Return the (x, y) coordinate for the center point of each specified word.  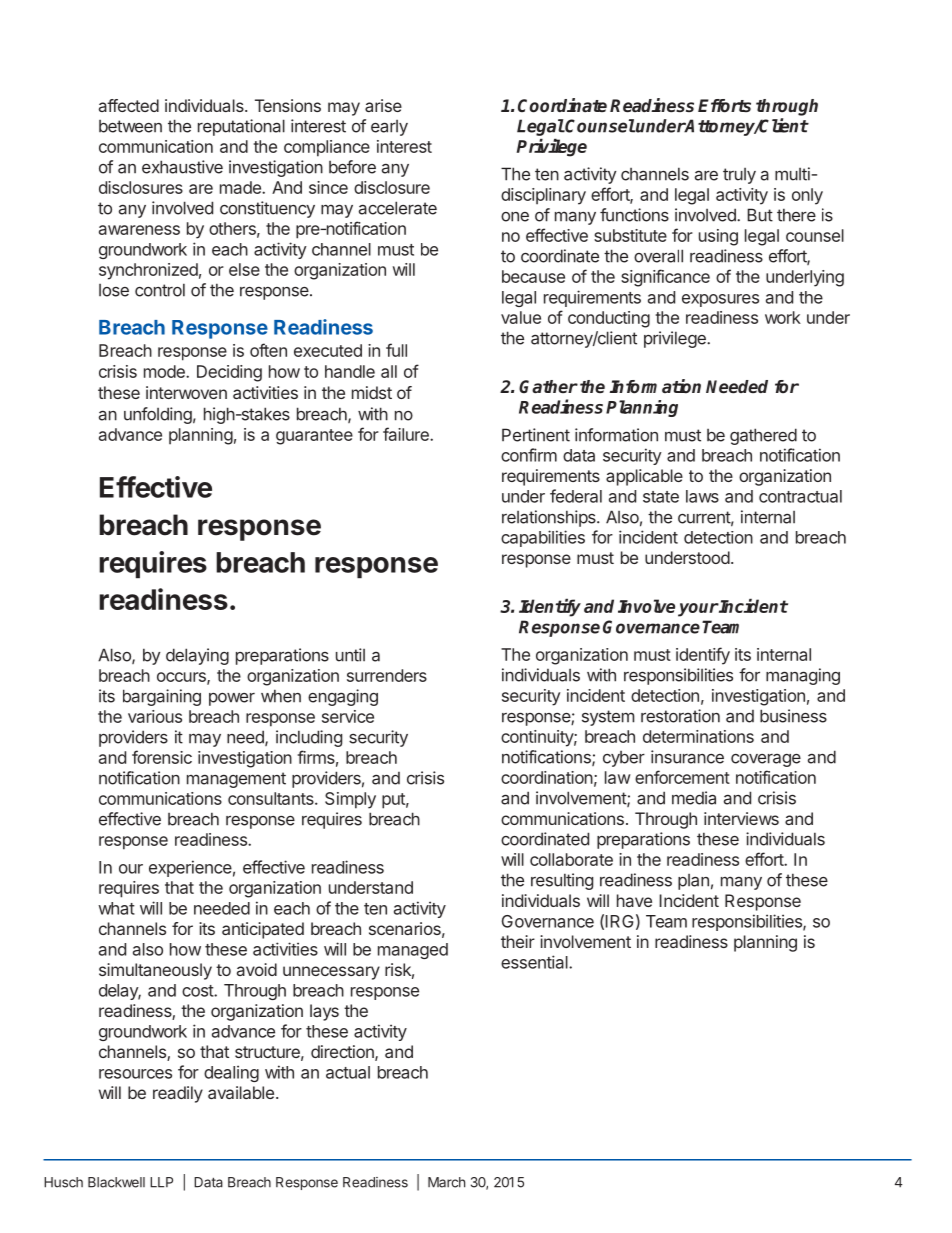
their (518, 941)
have (634, 900)
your (698, 610)
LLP (161, 1182)
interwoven (186, 392)
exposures (720, 300)
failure (407, 434)
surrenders (387, 675)
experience (190, 868)
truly (739, 176)
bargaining (162, 697)
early (389, 128)
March (446, 1182)
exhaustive (182, 167)
